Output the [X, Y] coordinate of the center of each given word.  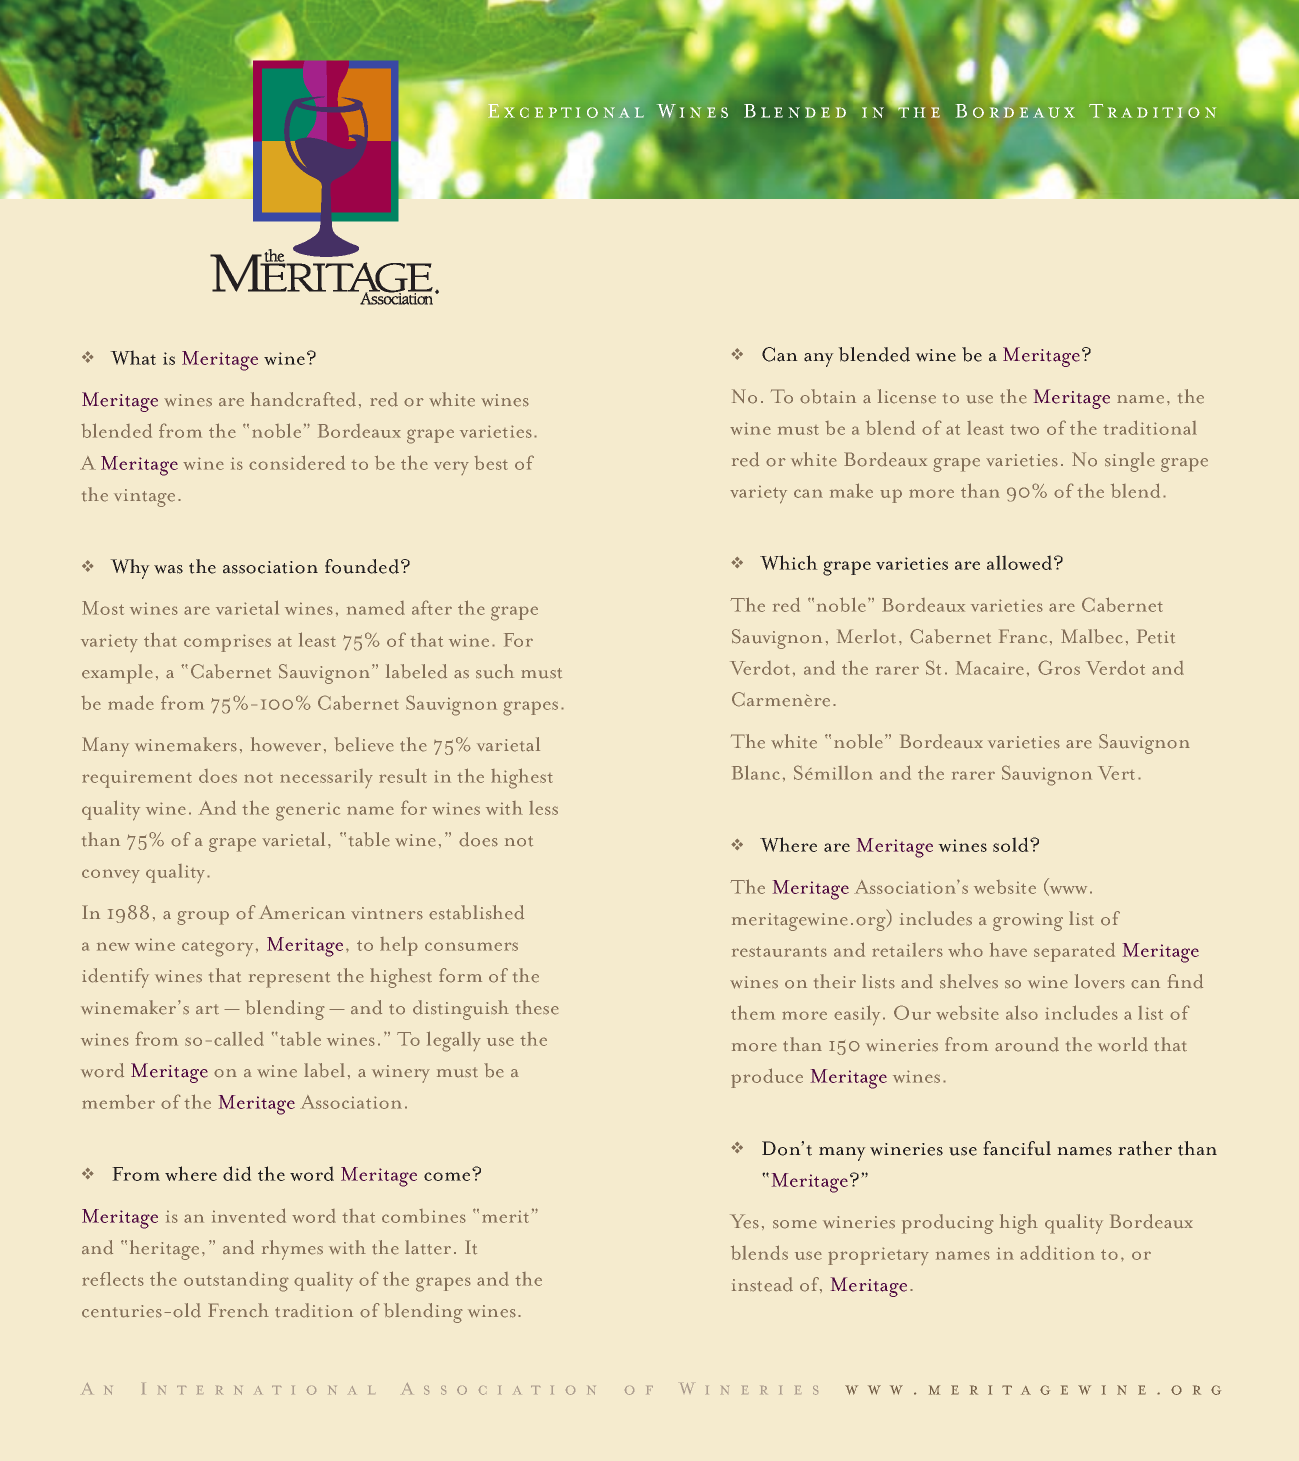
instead [762, 1284]
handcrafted [303, 399]
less [543, 808]
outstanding [236, 1281]
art [207, 1009]
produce [767, 1078]
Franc [1023, 636]
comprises [227, 643]
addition [1057, 1252]
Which [788, 562]
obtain [828, 396]
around [1027, 1044]
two [1024, 430]
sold [1012, 844]
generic [308, 811]
